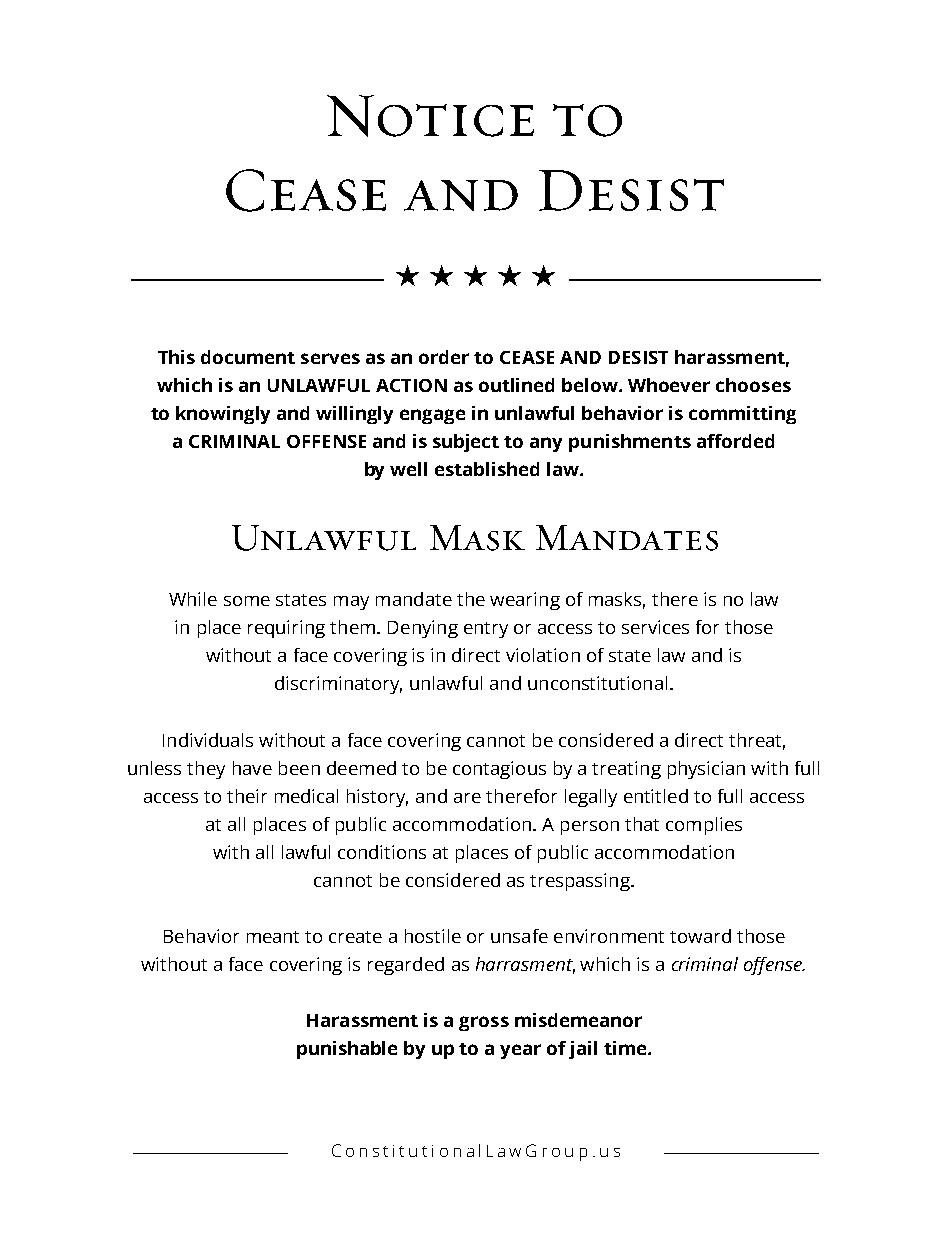 The height and width of the image is (1233, 952). I want to click on their, so click(247, 796).
